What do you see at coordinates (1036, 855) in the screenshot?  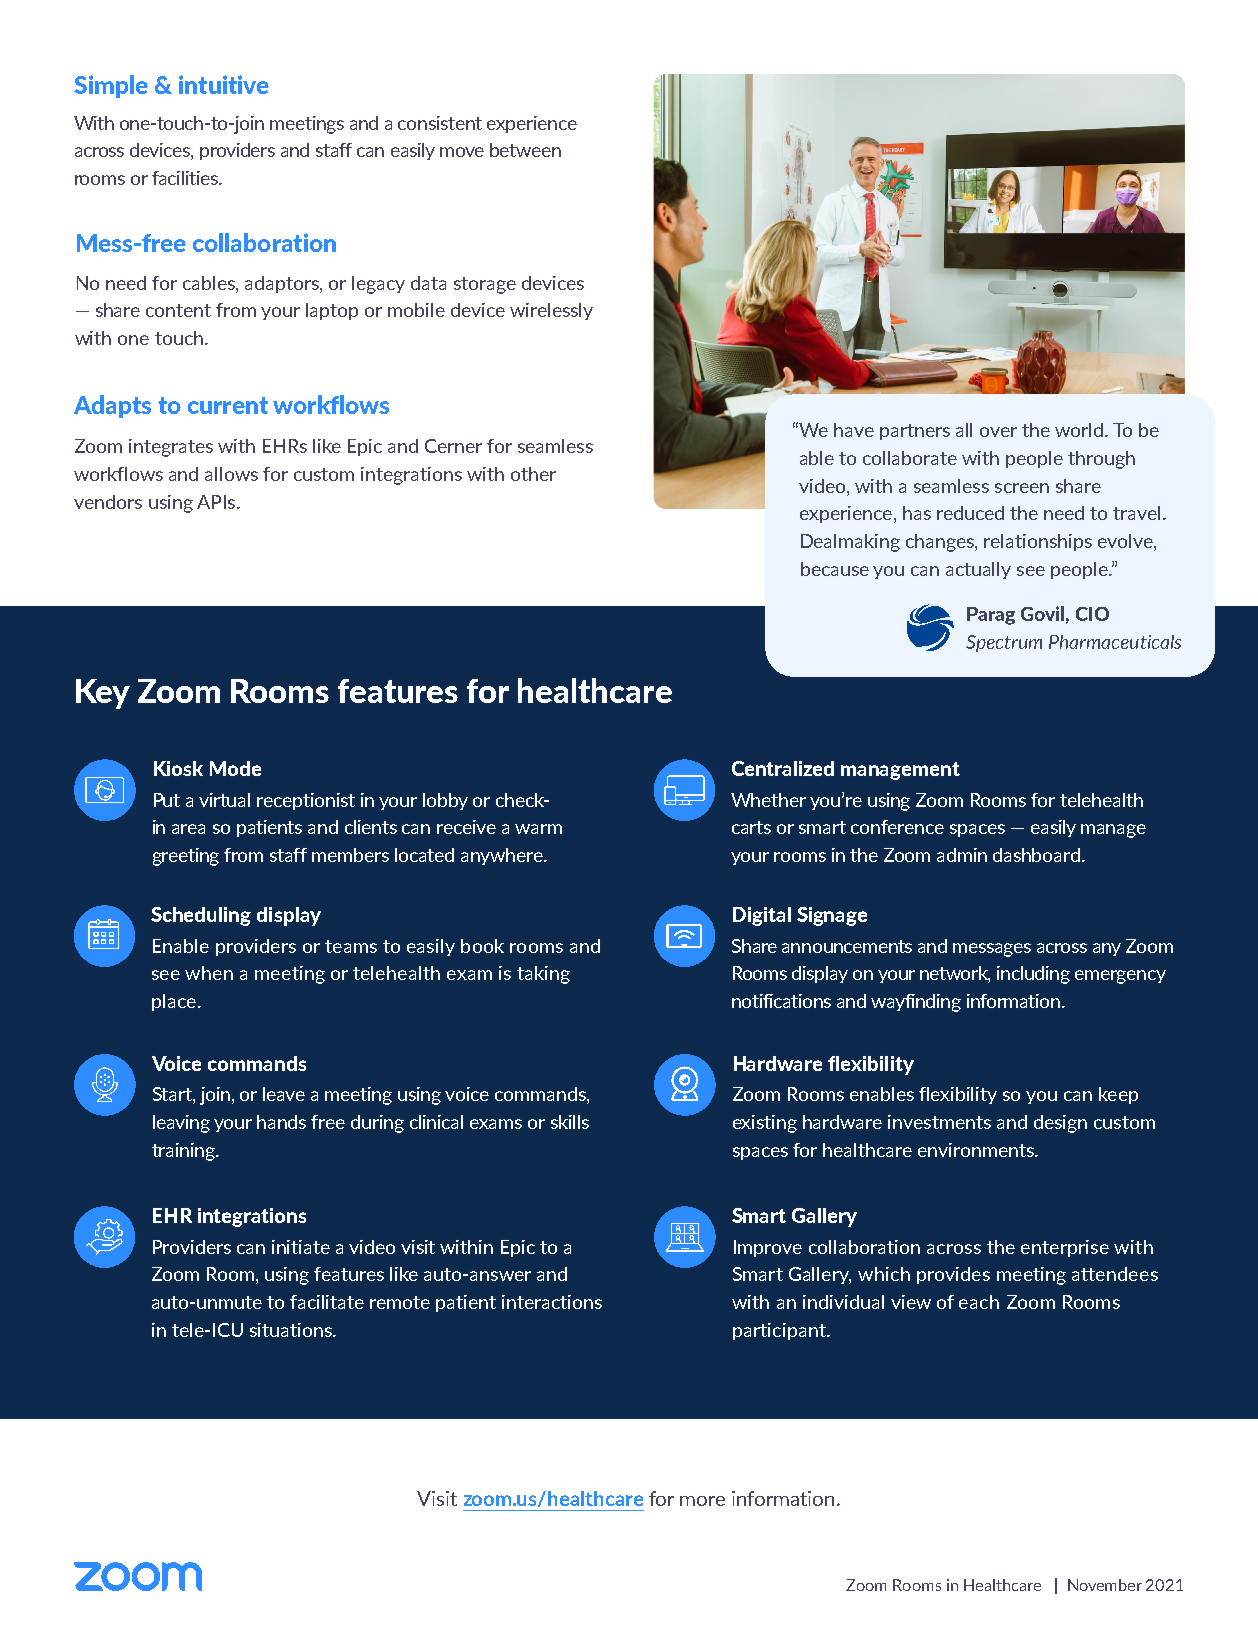 I see `dashboard` at bounding box center [1036, 855].
